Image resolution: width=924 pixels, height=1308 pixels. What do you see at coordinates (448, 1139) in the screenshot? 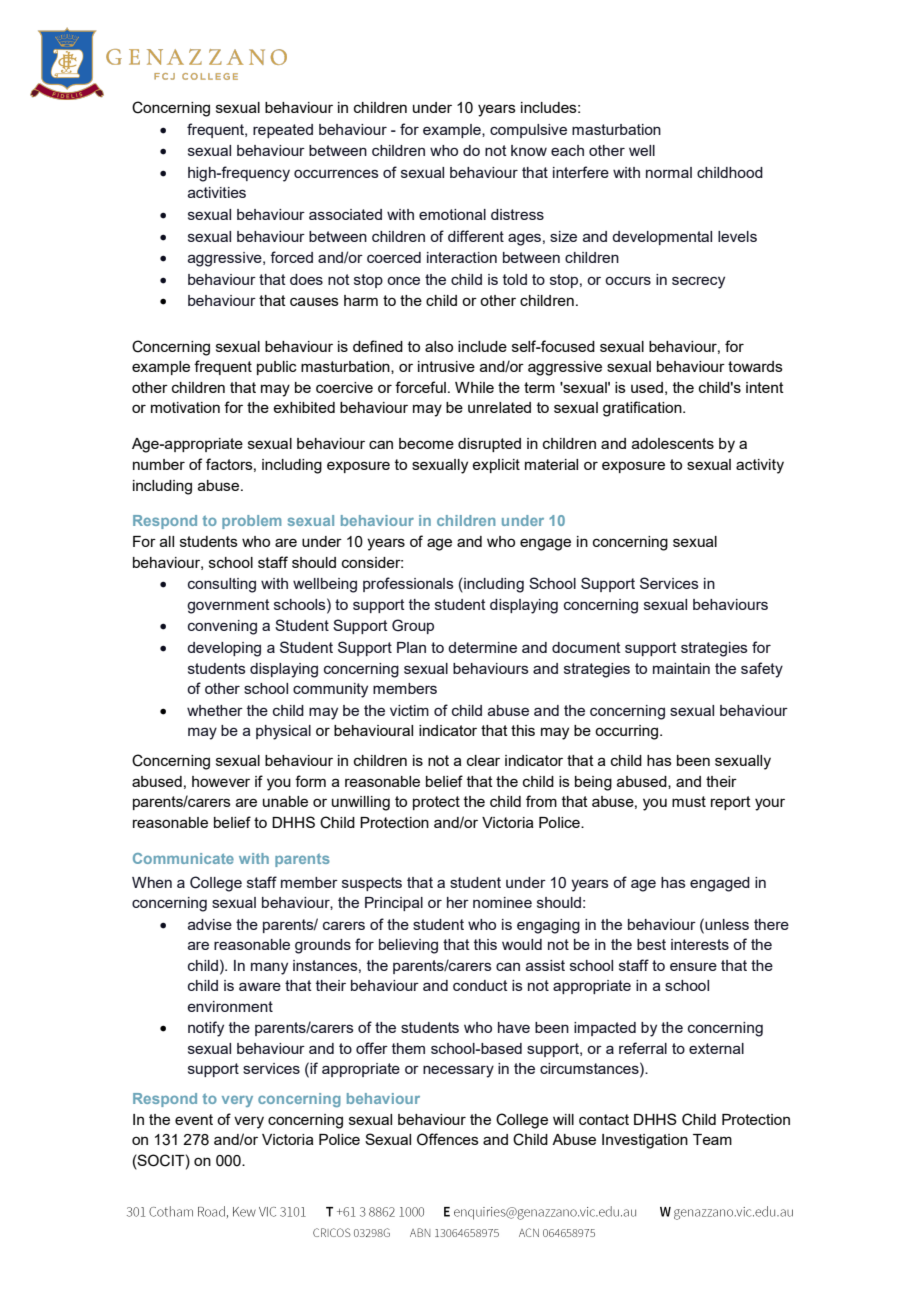
I see `Offences` at bounding box center [448, 1139].
